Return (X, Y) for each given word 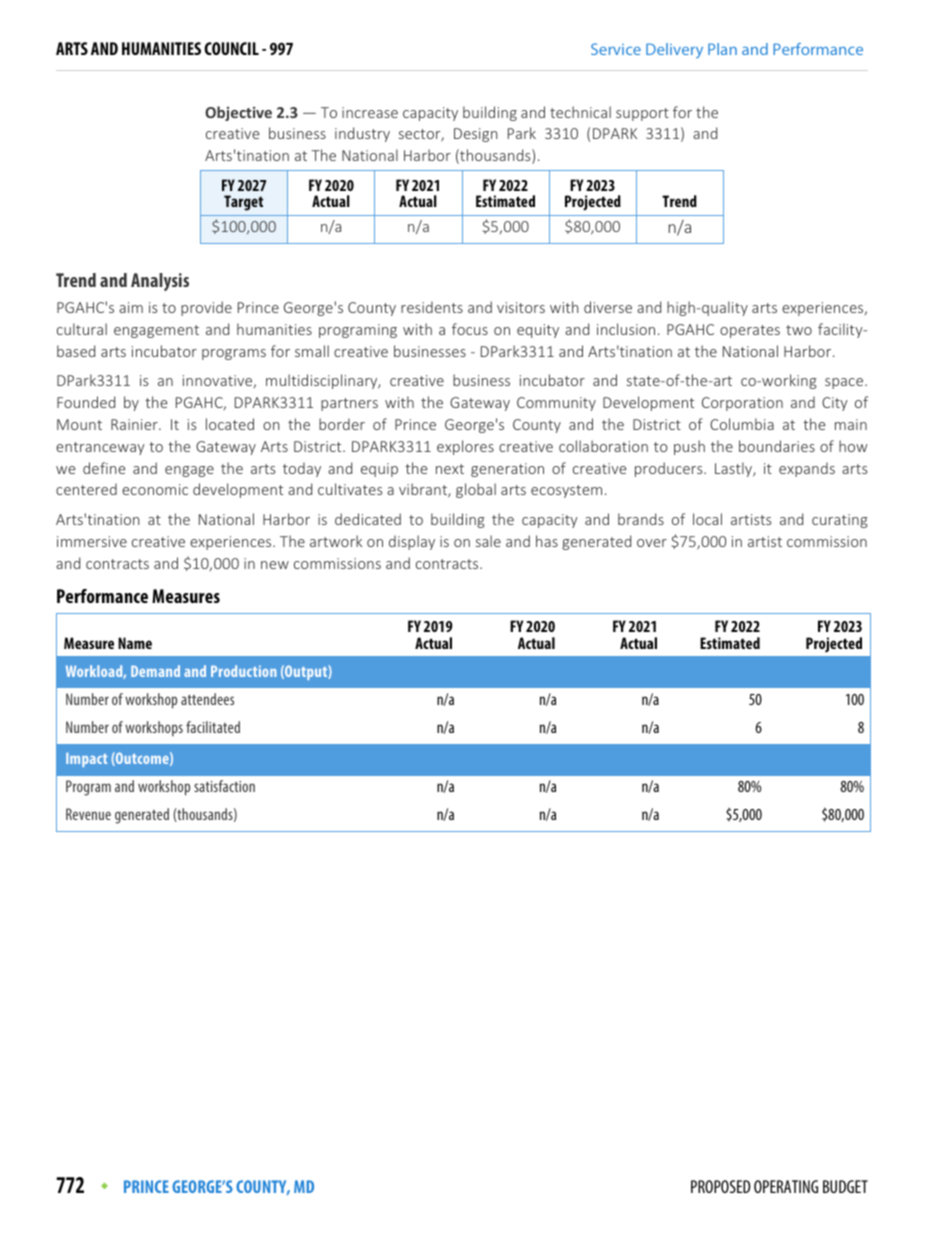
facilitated (213, 727)
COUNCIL (231, 48)
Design (475, 135)
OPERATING (786, 1186)
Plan (722, 49)
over (652, 543)
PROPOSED (720, 1186)
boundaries (777, 446)
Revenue (88, 814)
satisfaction (224, 786)
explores (465, 447)
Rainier (135, 424)
